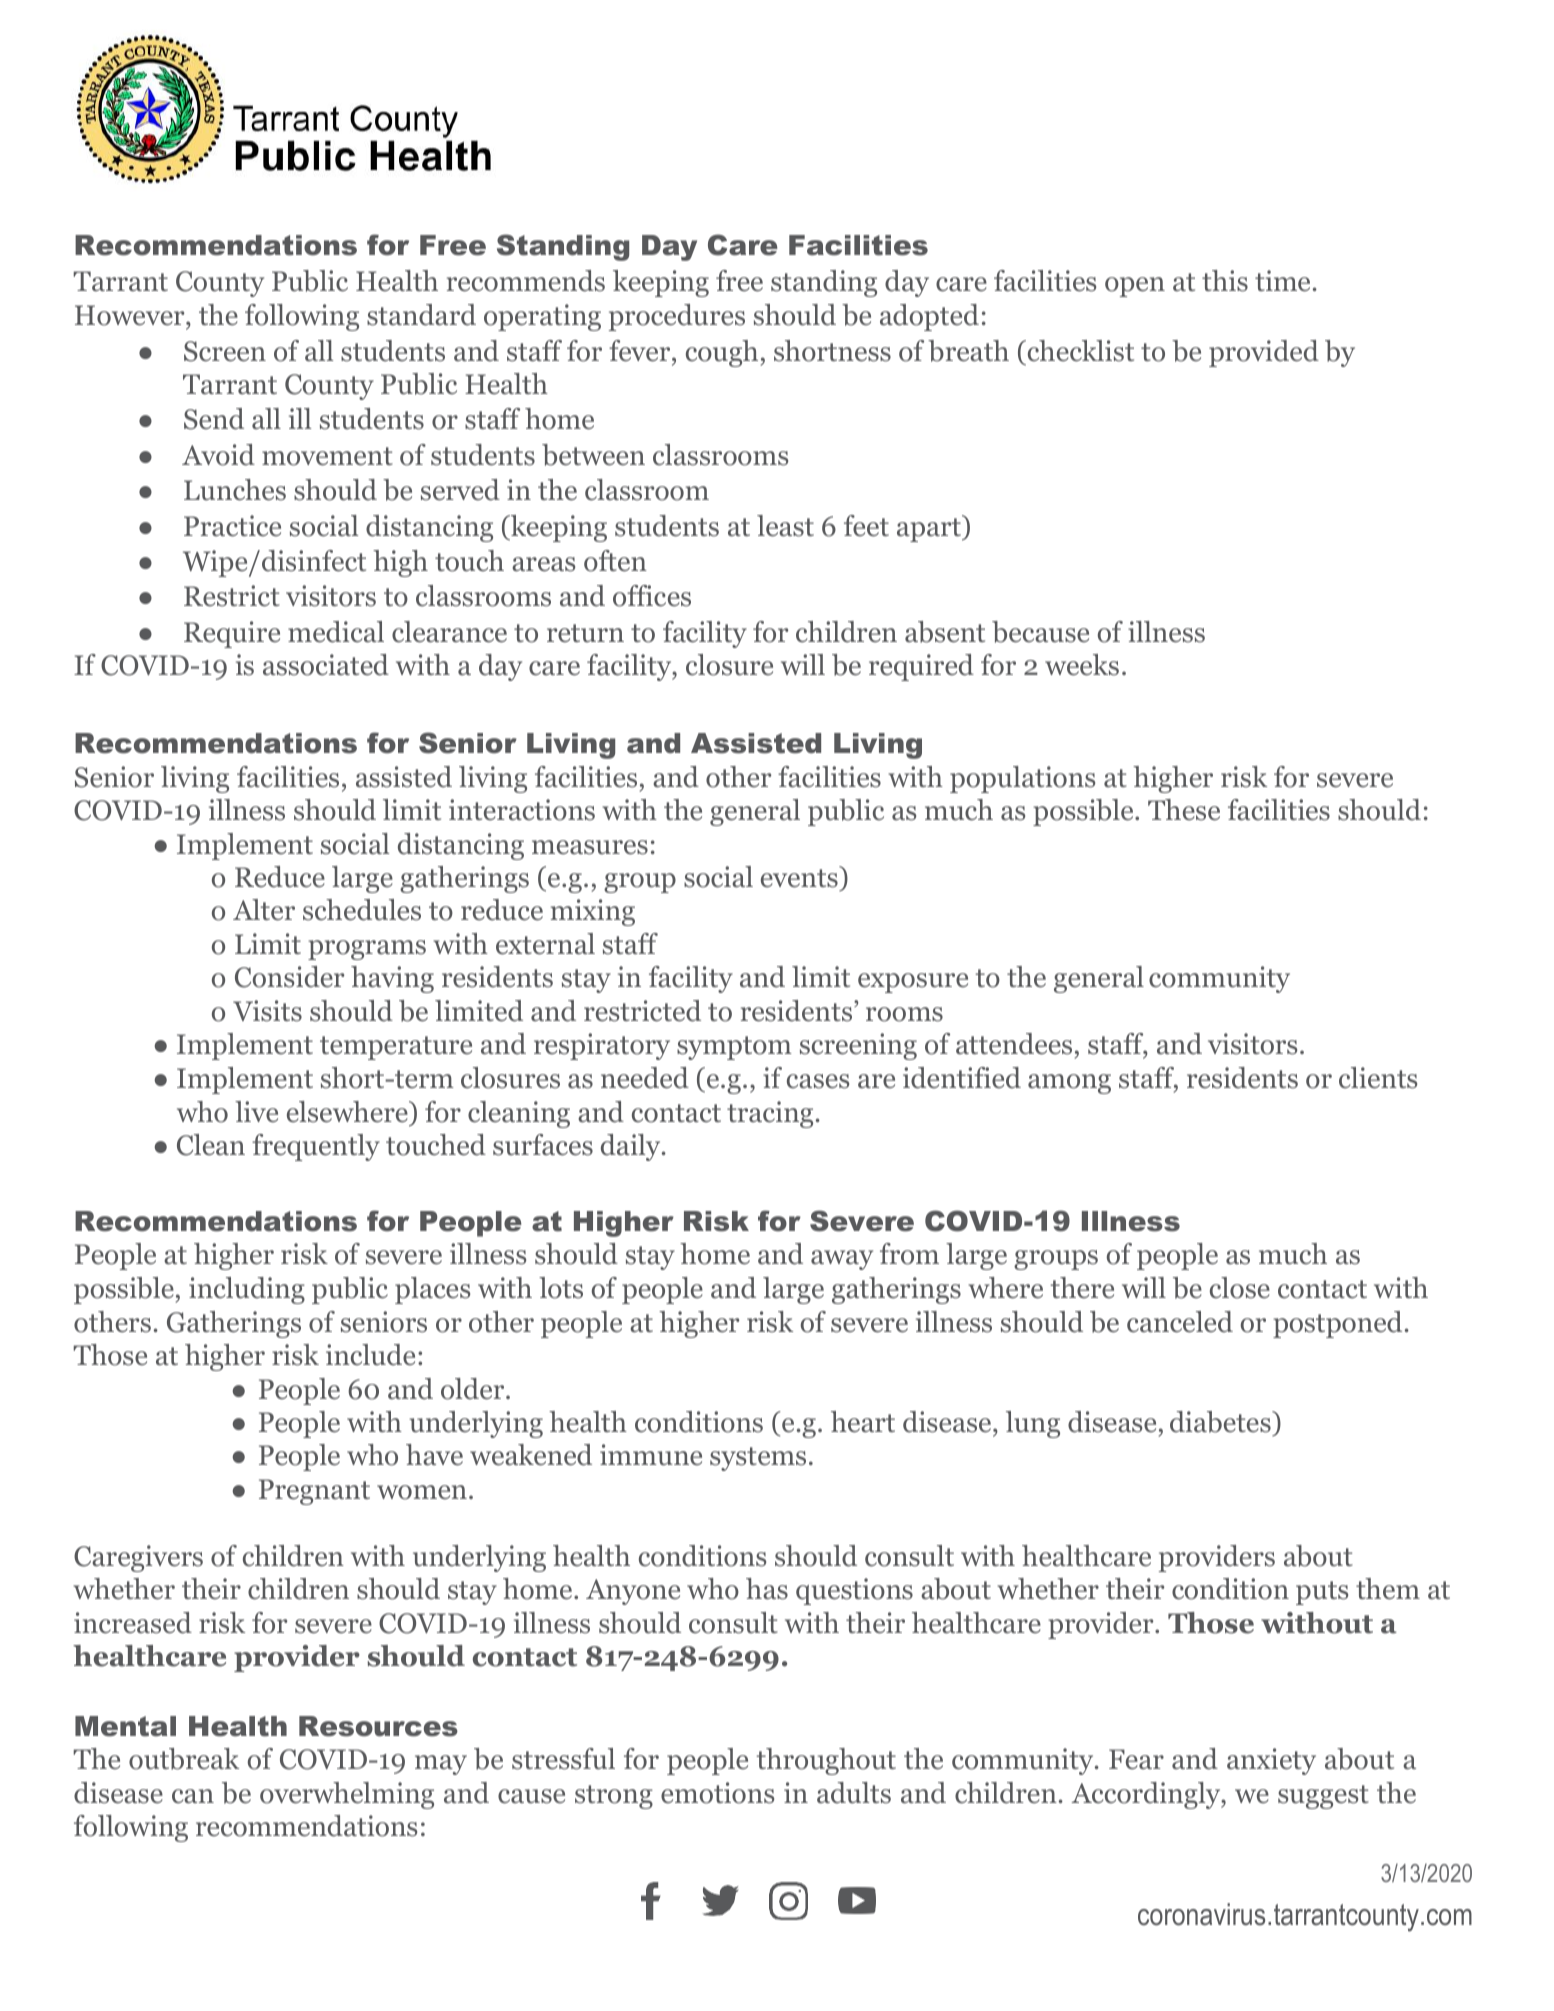 The height and width of the image is (2011, 1554). What do you see at coordinates (1264, 353) in the image?
I see `provided` at bounding box center [1264, 353].
